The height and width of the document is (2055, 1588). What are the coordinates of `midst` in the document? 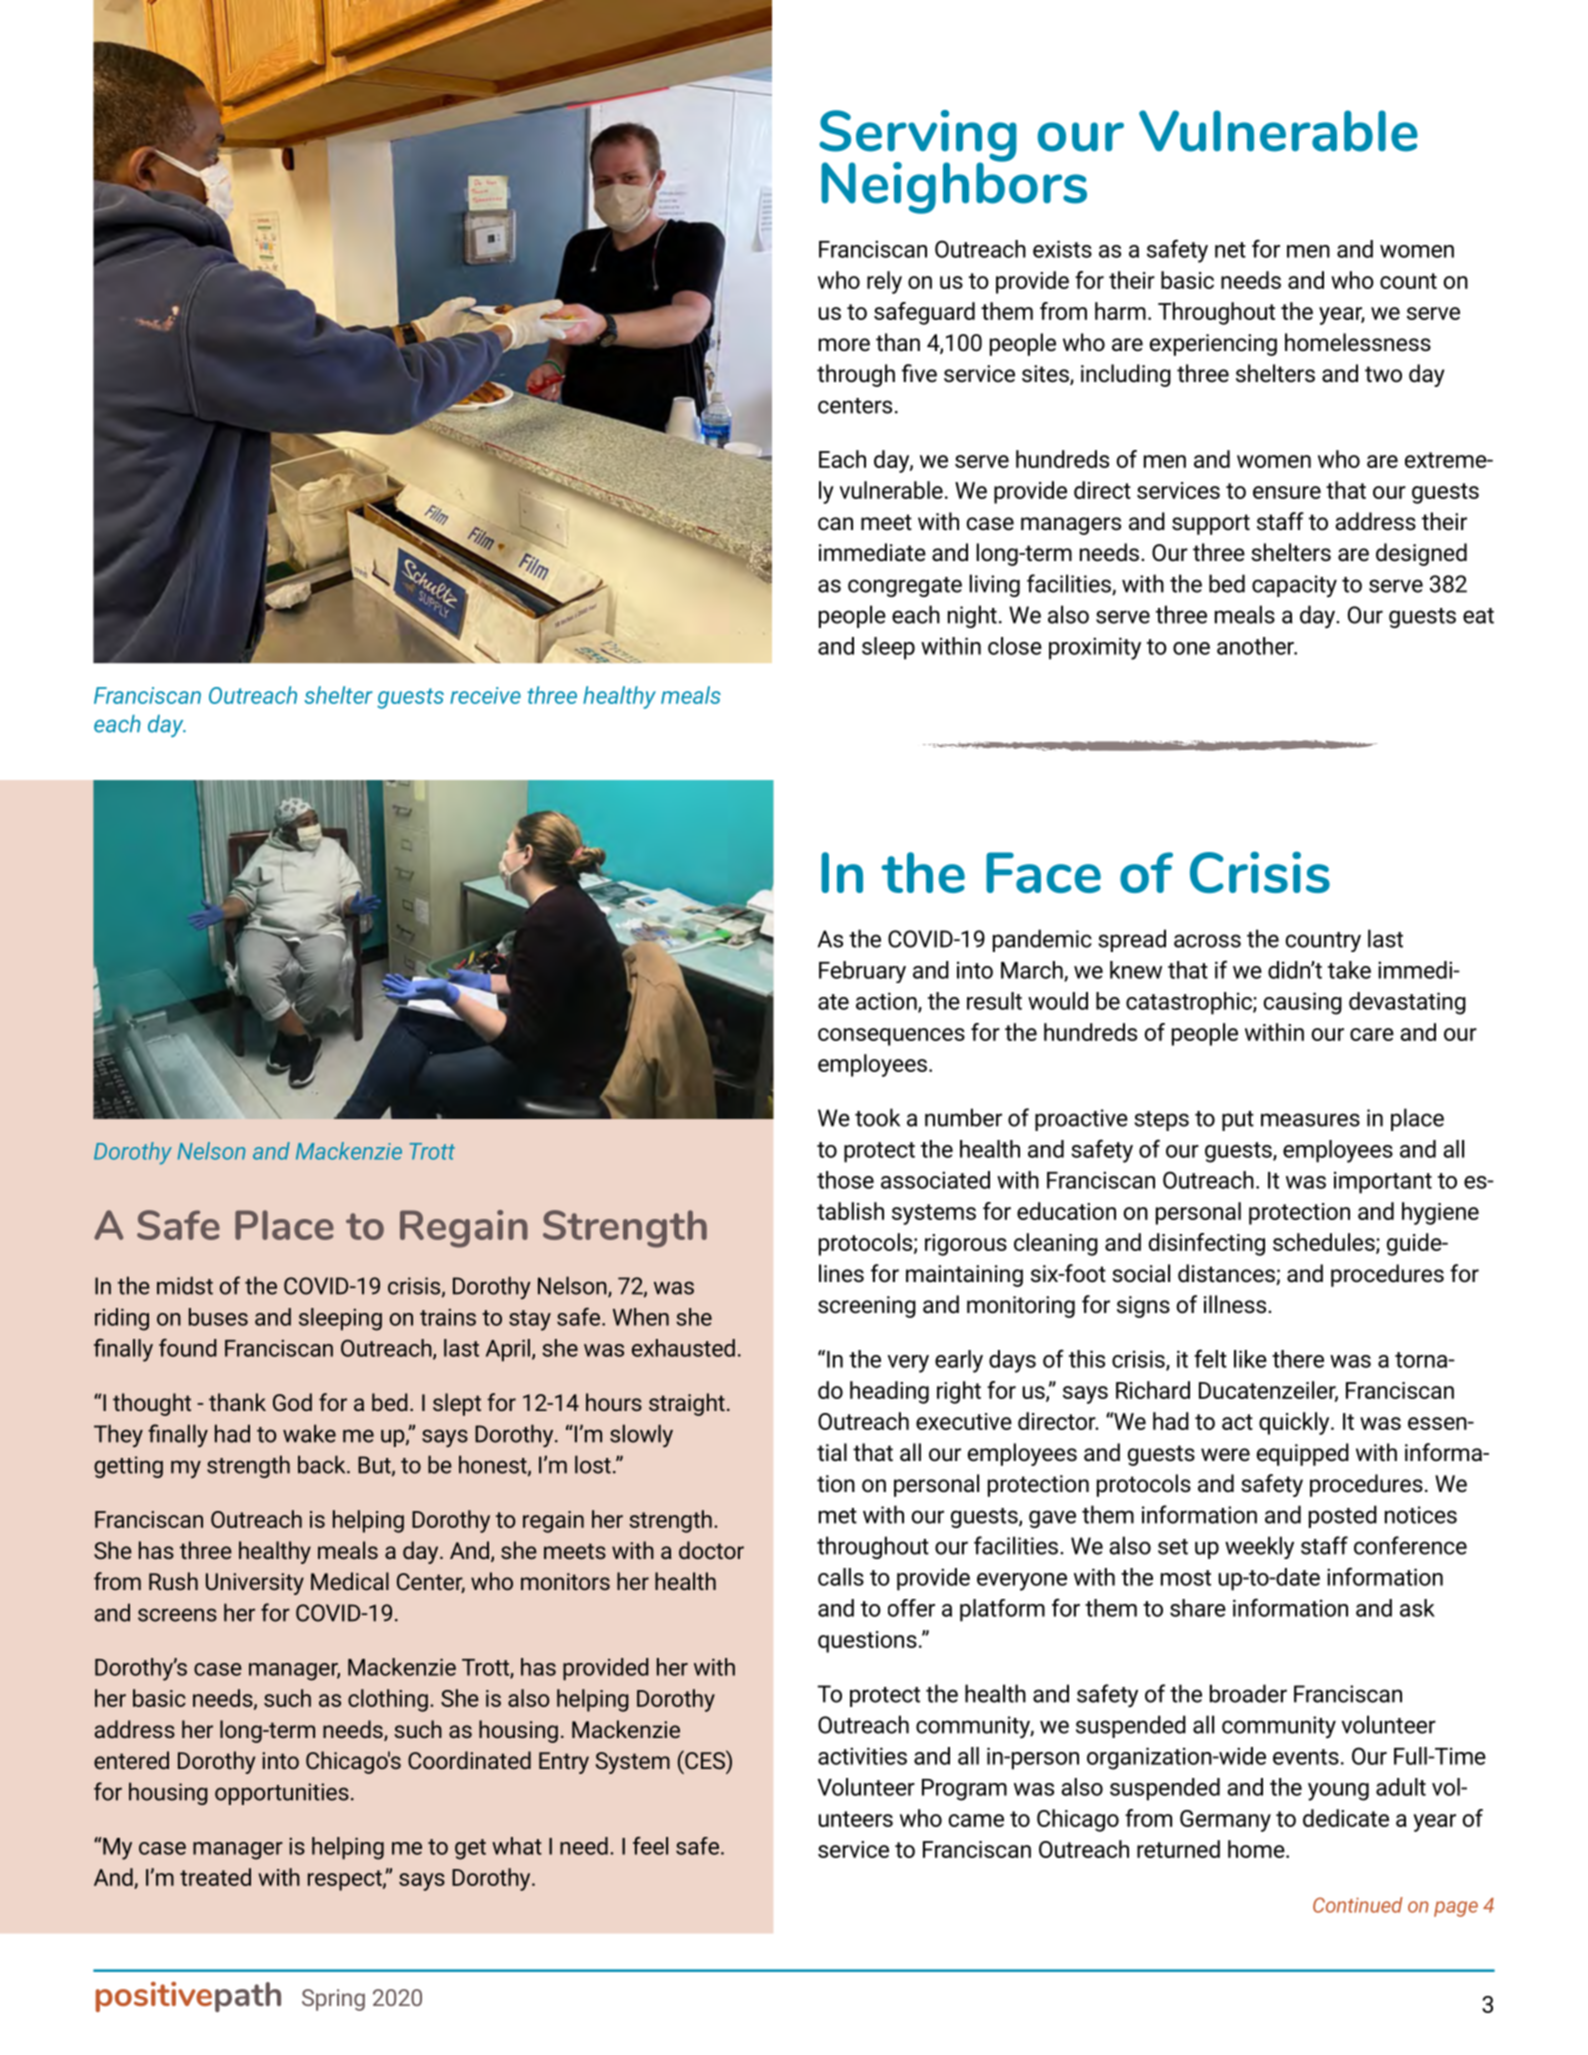 It's located at (185, 1285).
